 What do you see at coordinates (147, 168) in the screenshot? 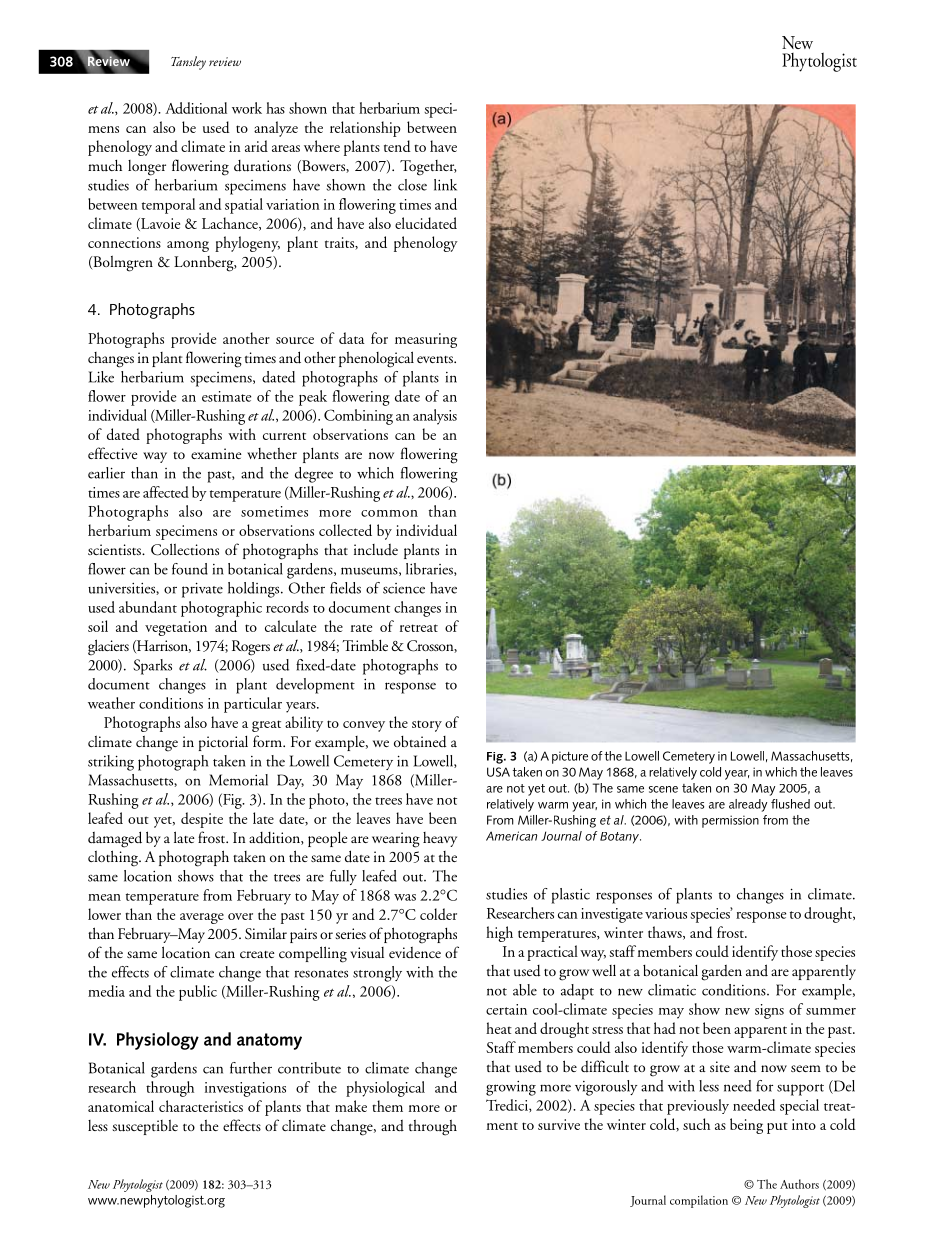
I see `longer` at bounding box center [147, 168].
